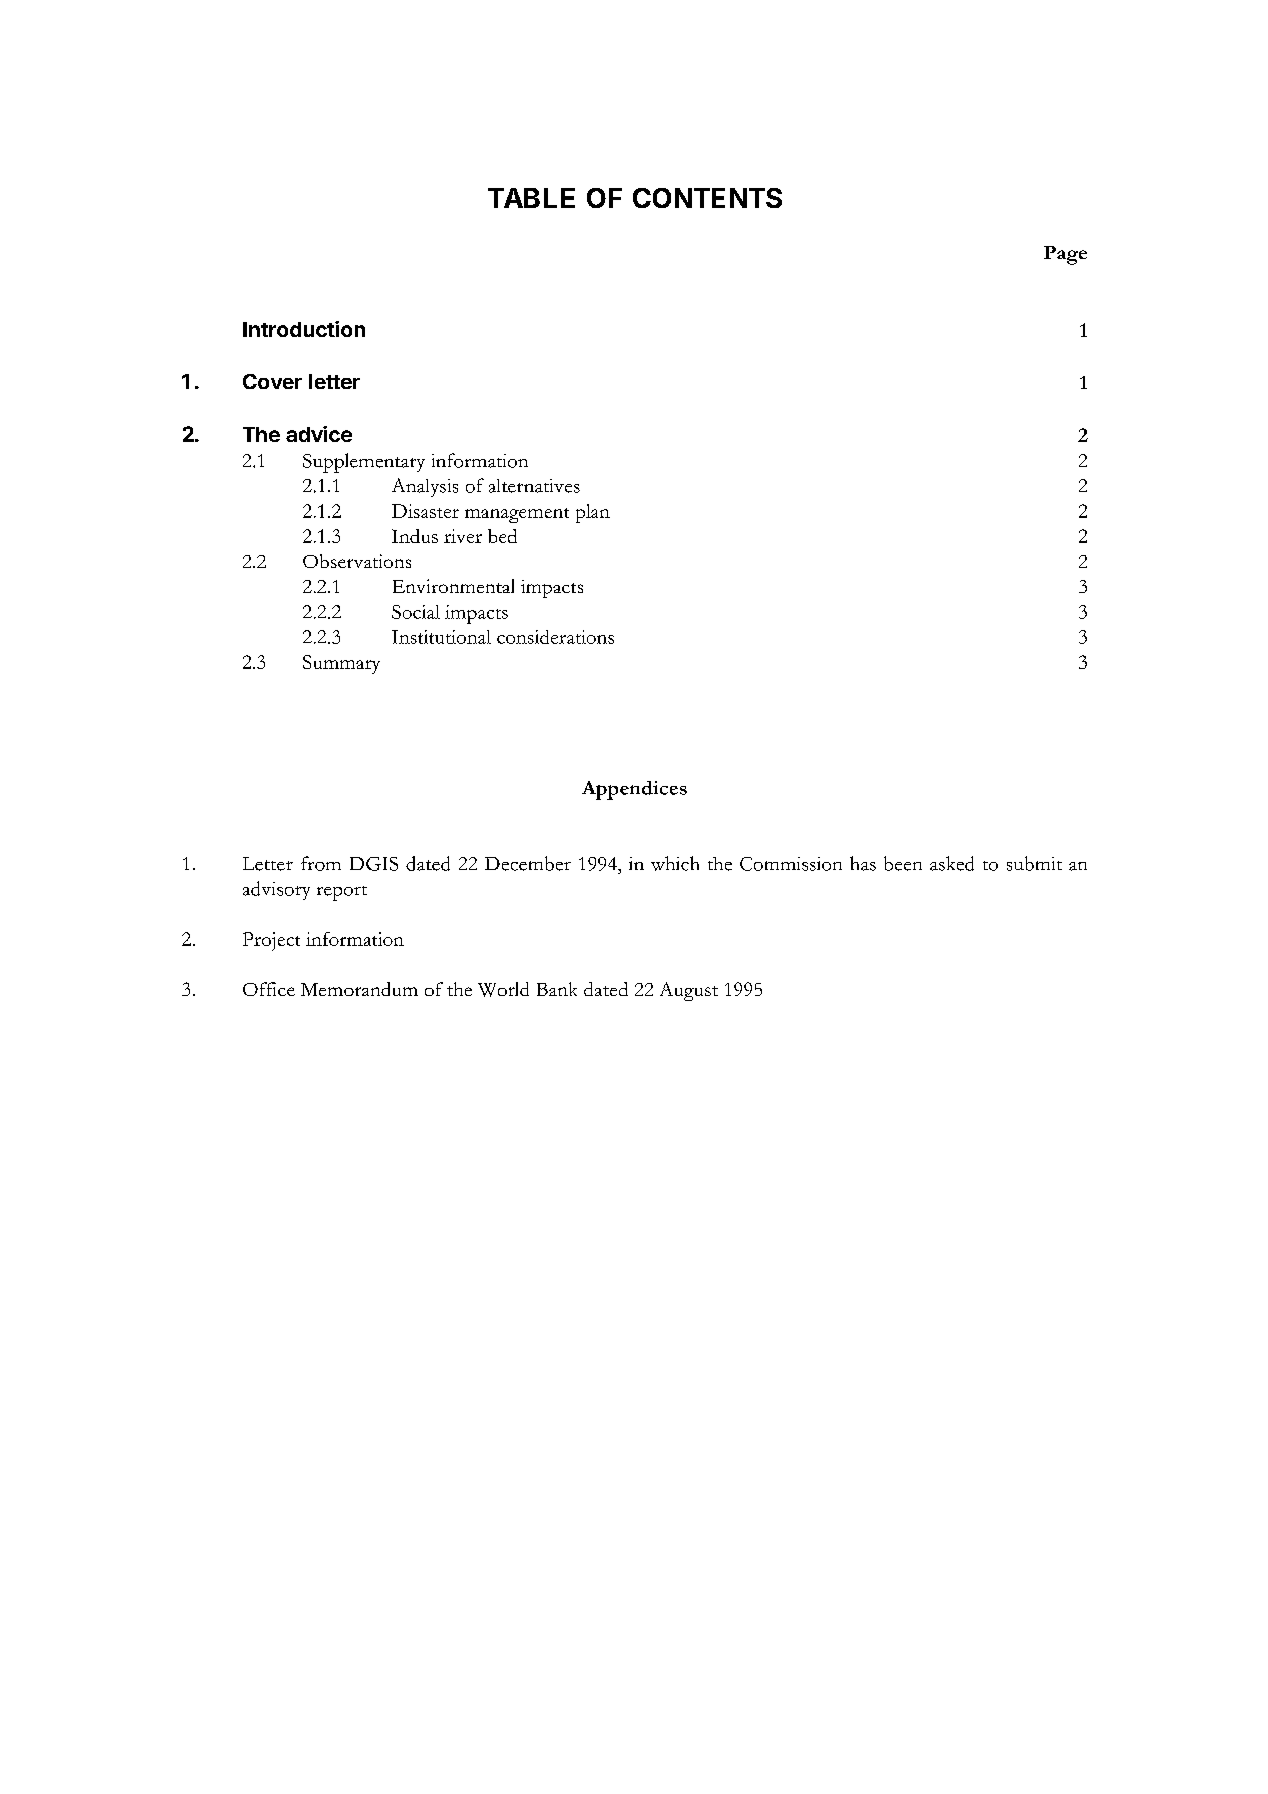  What do you see at coordinates (952, 863) in the page?
I see `asked` at bounding box center [952, 863].
